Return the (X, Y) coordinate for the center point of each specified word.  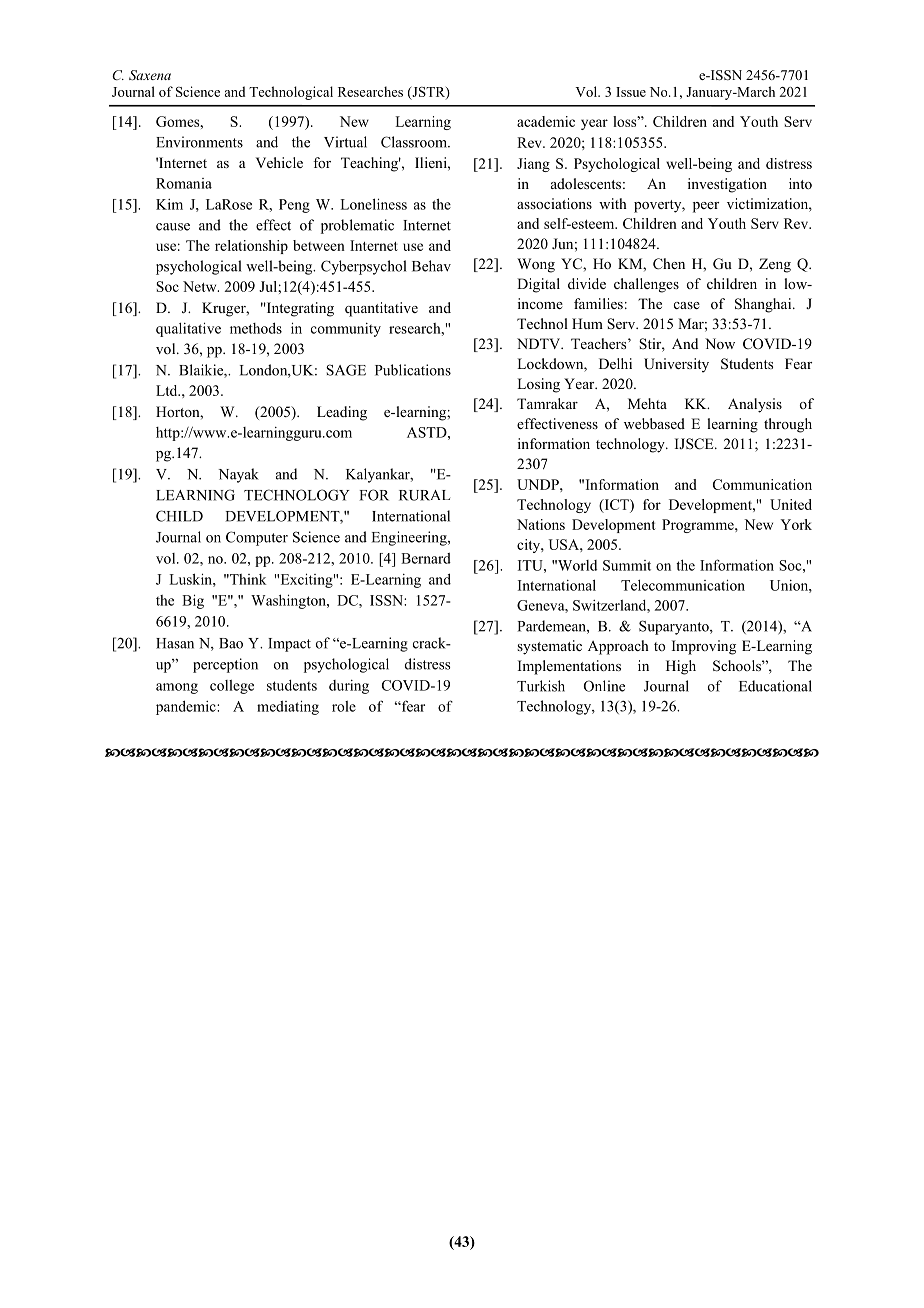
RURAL (424, 495)
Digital (538, 285)
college (232, 687)
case (687, 305)
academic (546, 121)
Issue (631, 92)
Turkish (541, 686)
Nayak (239, 475)
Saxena (150, 75)
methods (256, 328)
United (791, 504)
